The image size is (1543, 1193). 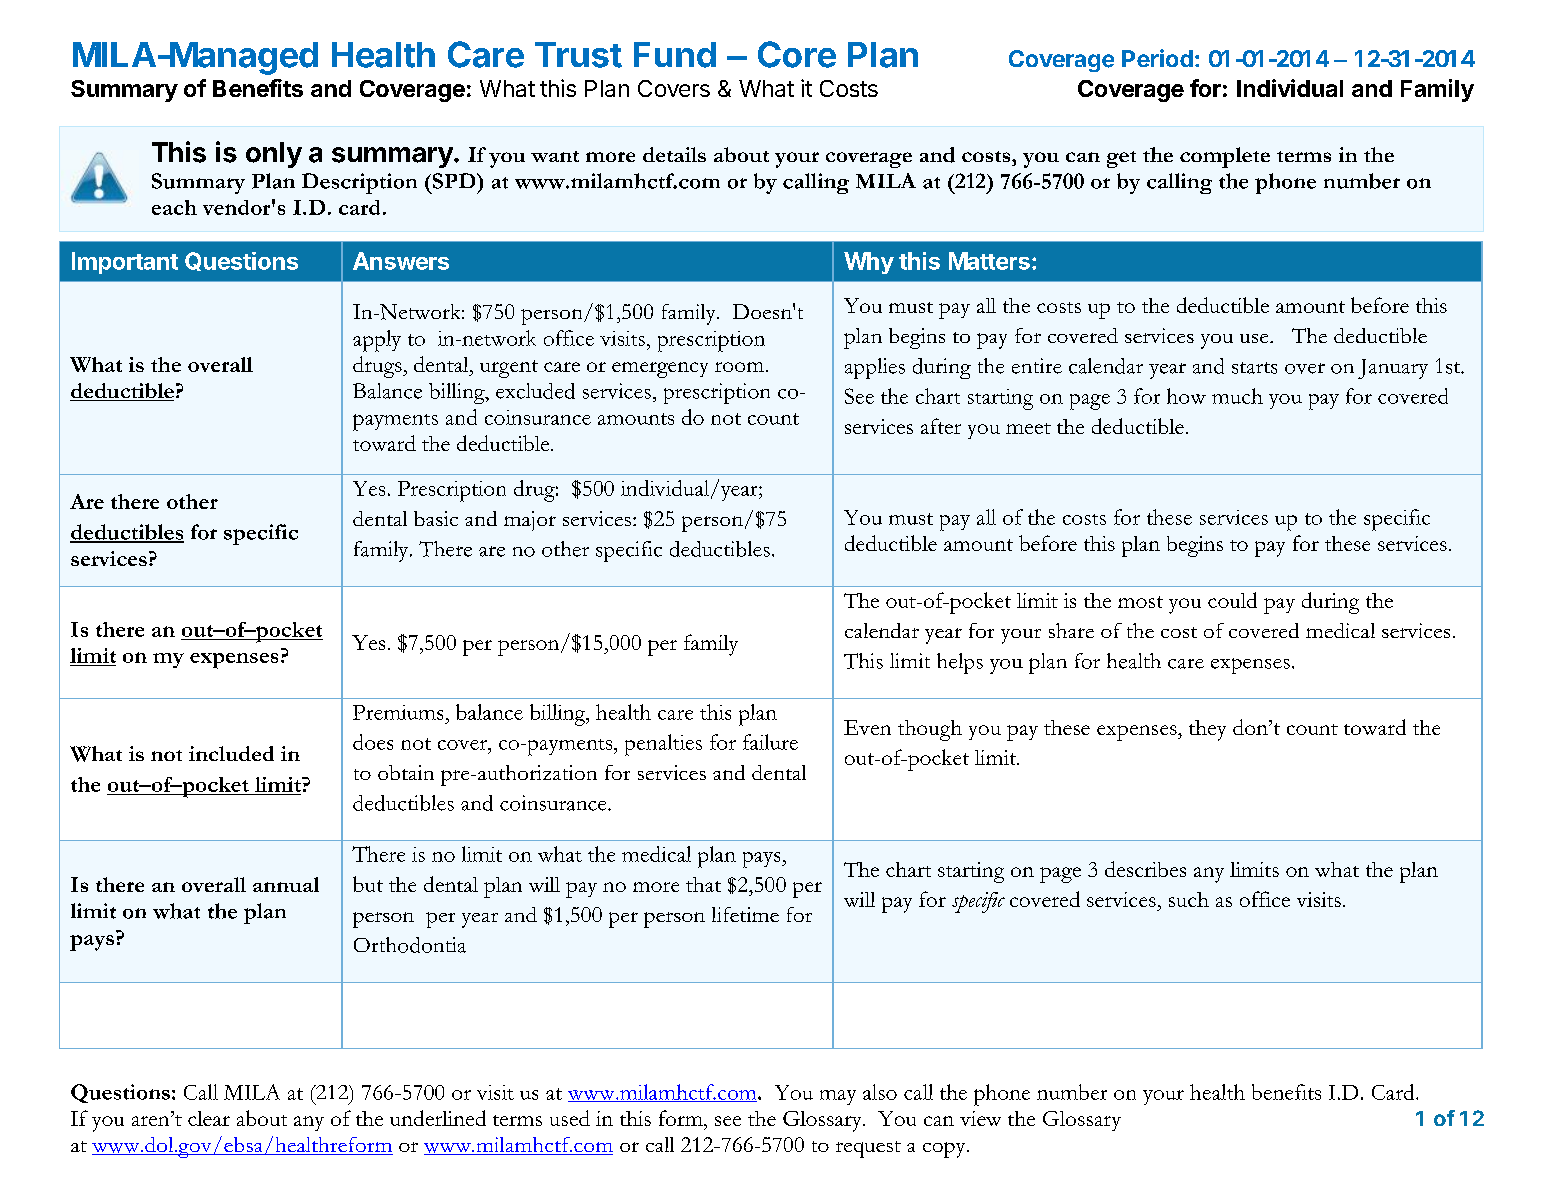 I want to click on only, so click(x=274, y=155).
